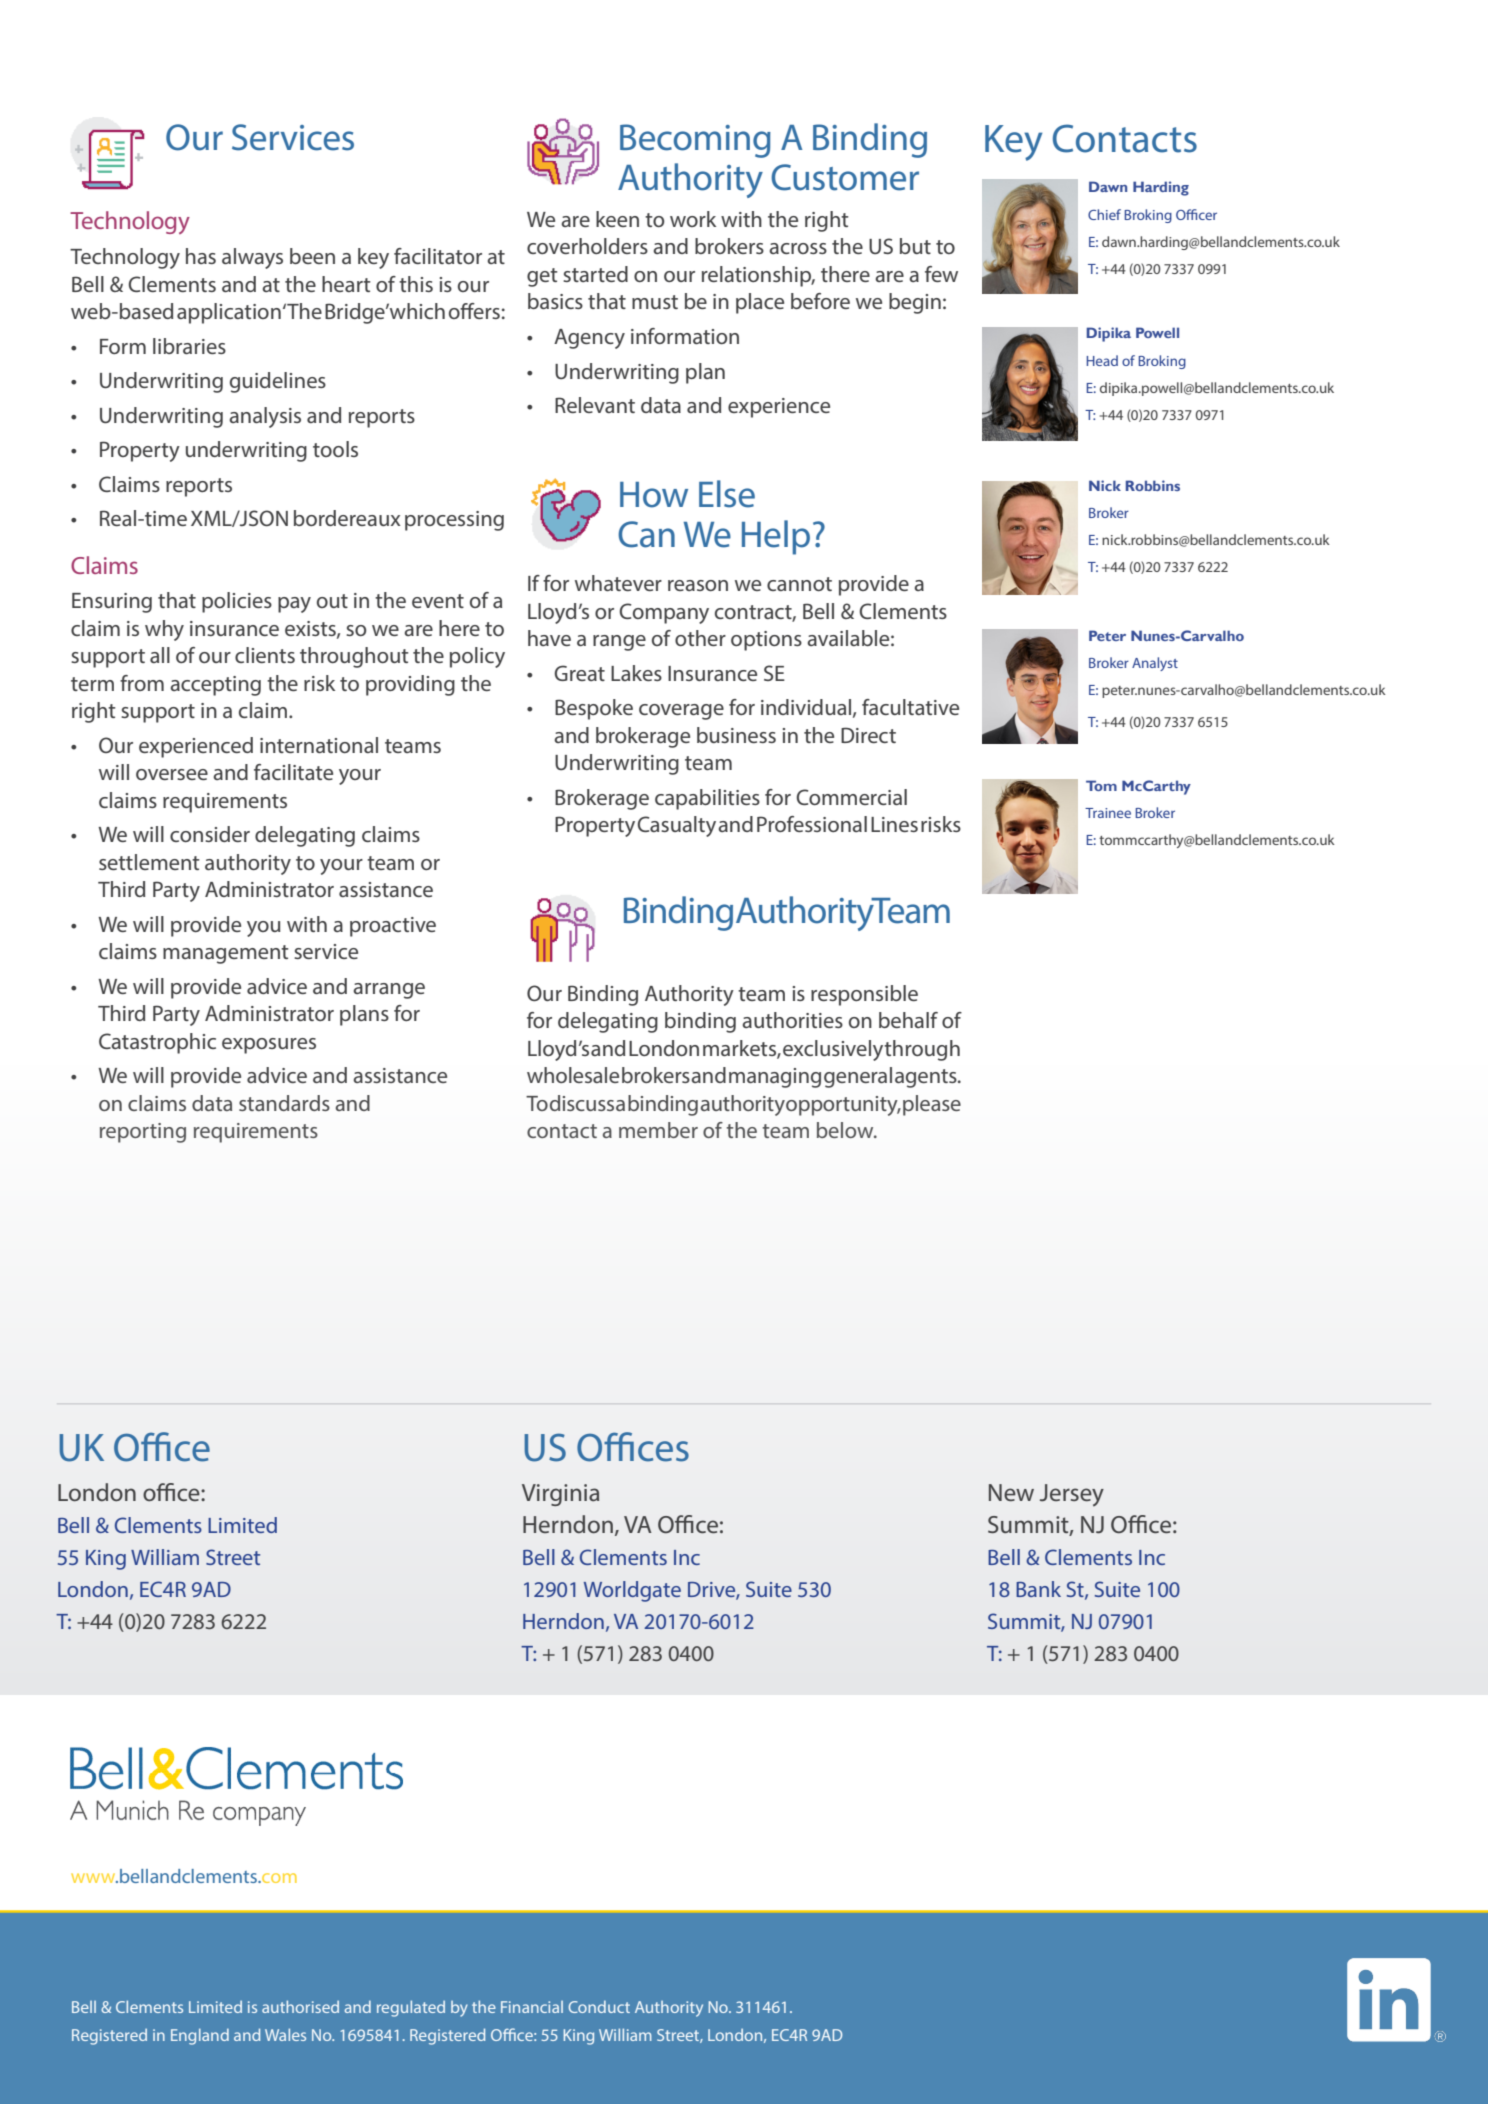 The height and width of the screenshot is (2104, 1488). Describe the element at coordinates (1011, 1492) in the screenshot. I see `New` at that location.
